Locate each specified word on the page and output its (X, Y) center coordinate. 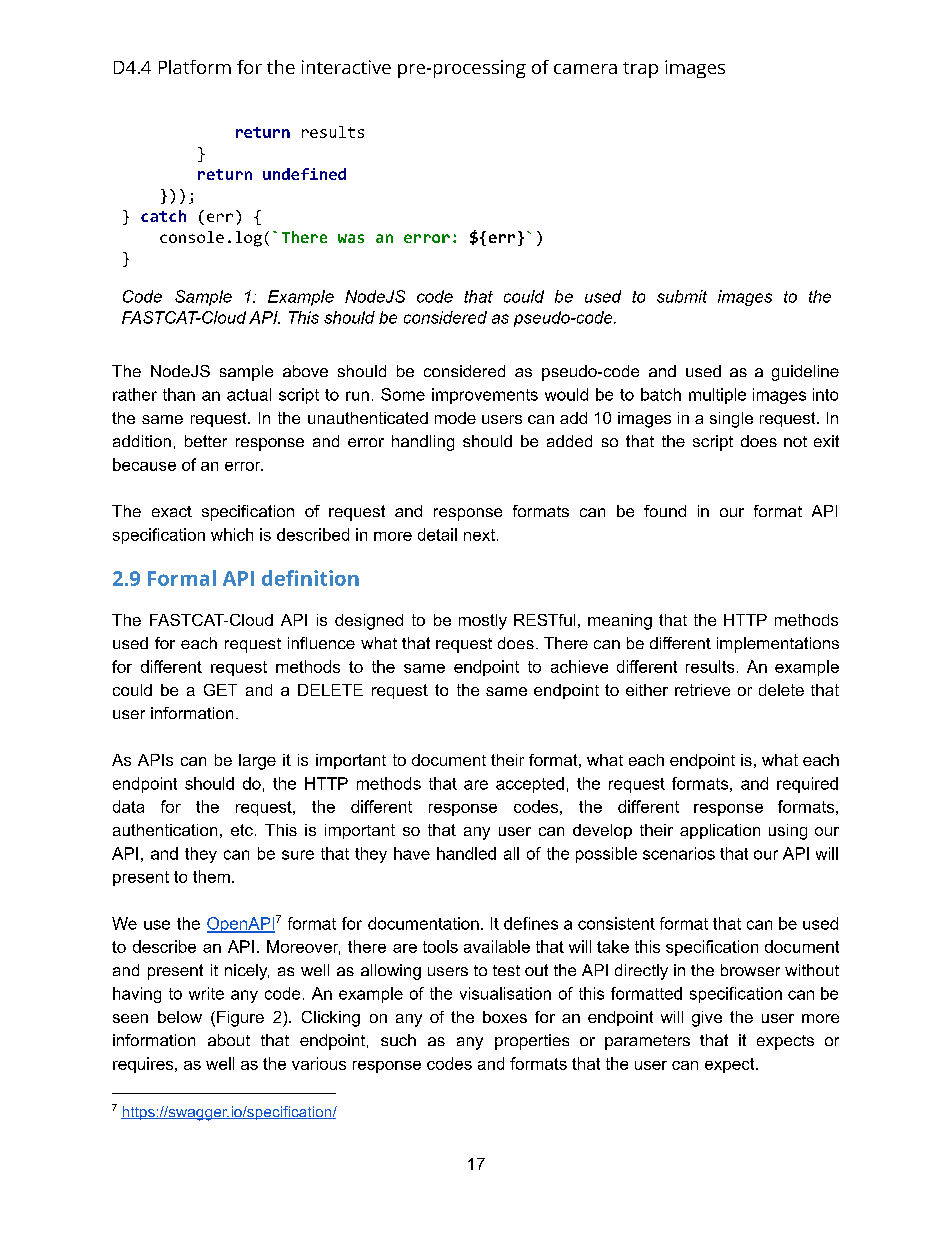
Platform (195, 67)
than (179, 394)
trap (640, 70)
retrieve (702, 690)
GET (220, 690)
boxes (505, 1017)
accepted (530, 785)
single (731, 420)
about (229, 1040)
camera (585, 69)
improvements (485, 396)
